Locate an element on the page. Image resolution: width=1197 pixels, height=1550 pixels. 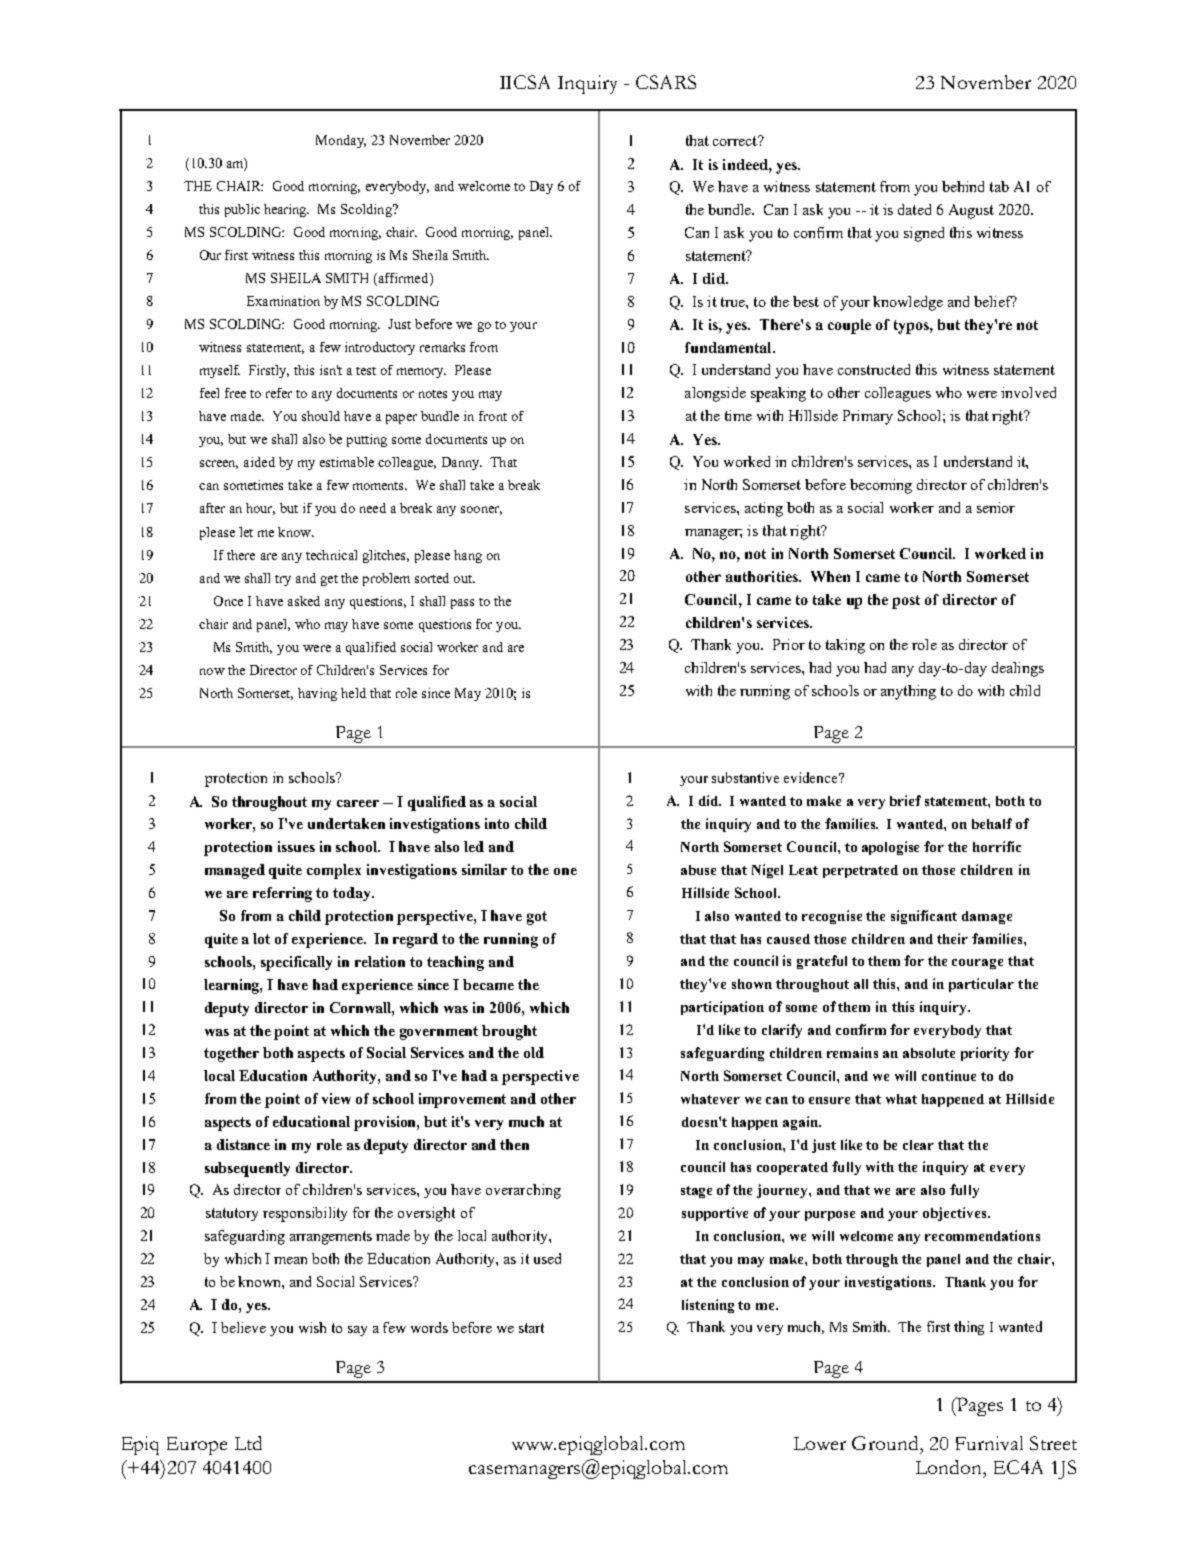
post is located at coordinates (906, 602).
